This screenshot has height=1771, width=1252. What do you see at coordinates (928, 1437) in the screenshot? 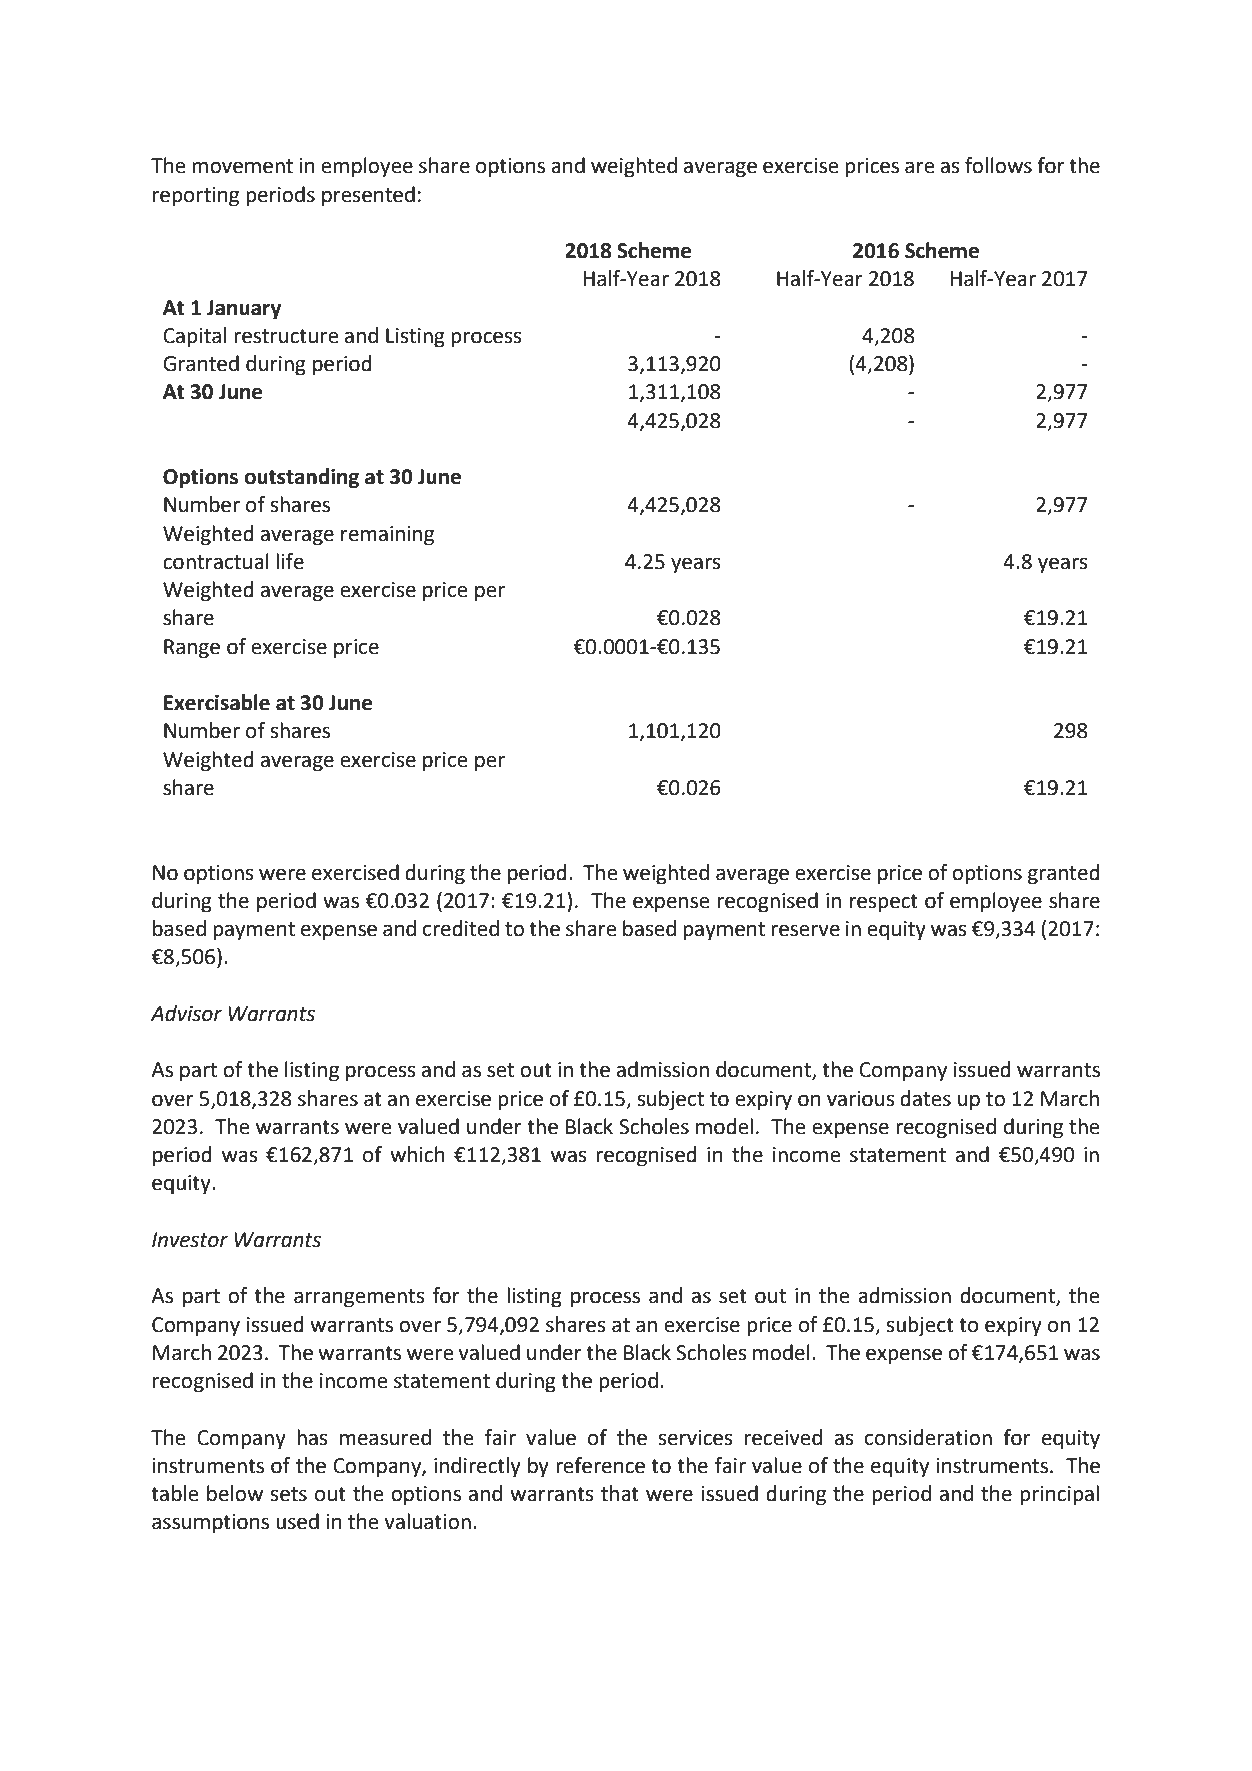
I see `consideration` at bounding box center [928, 1437].
